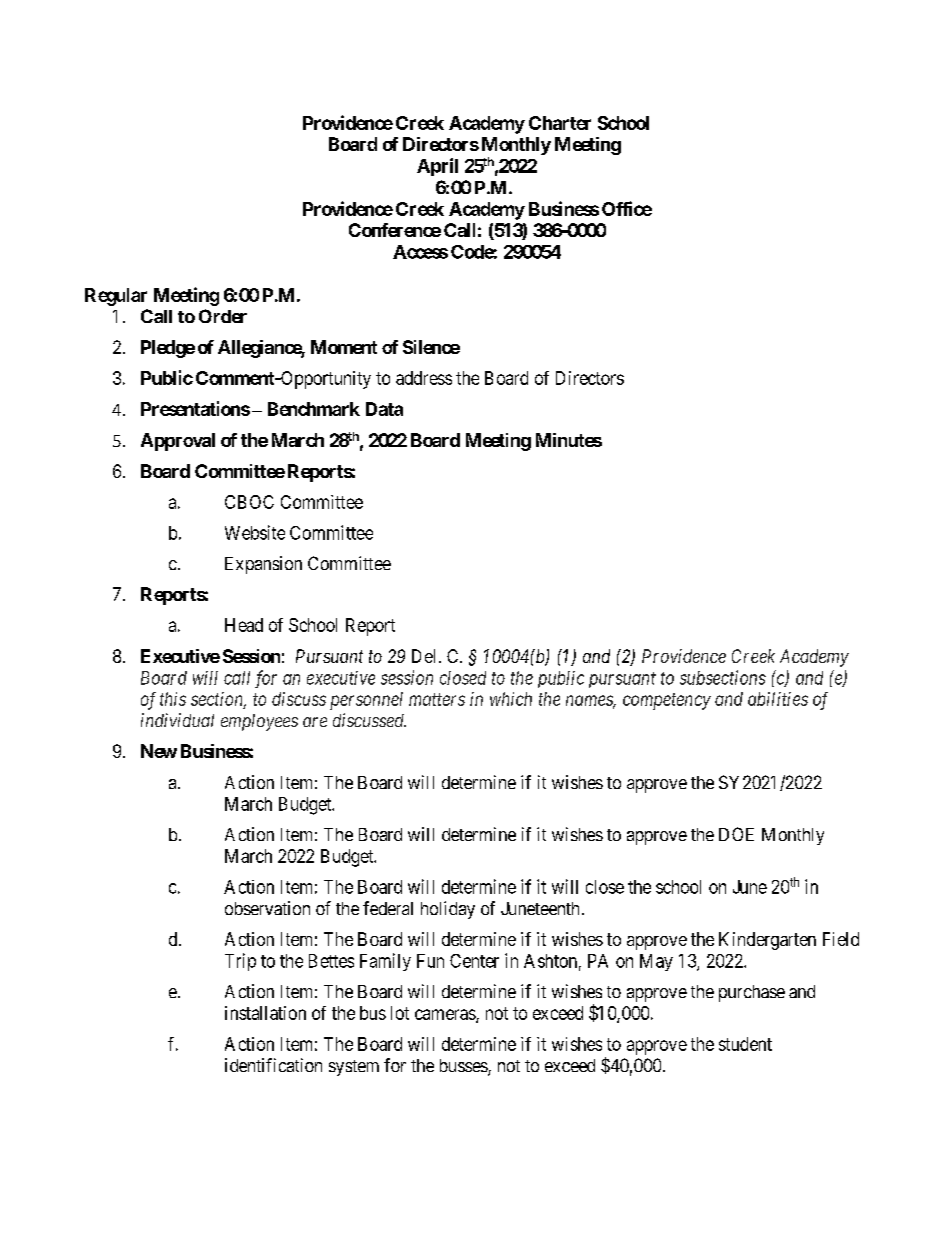  I want to click on address, so click(424, 378).
